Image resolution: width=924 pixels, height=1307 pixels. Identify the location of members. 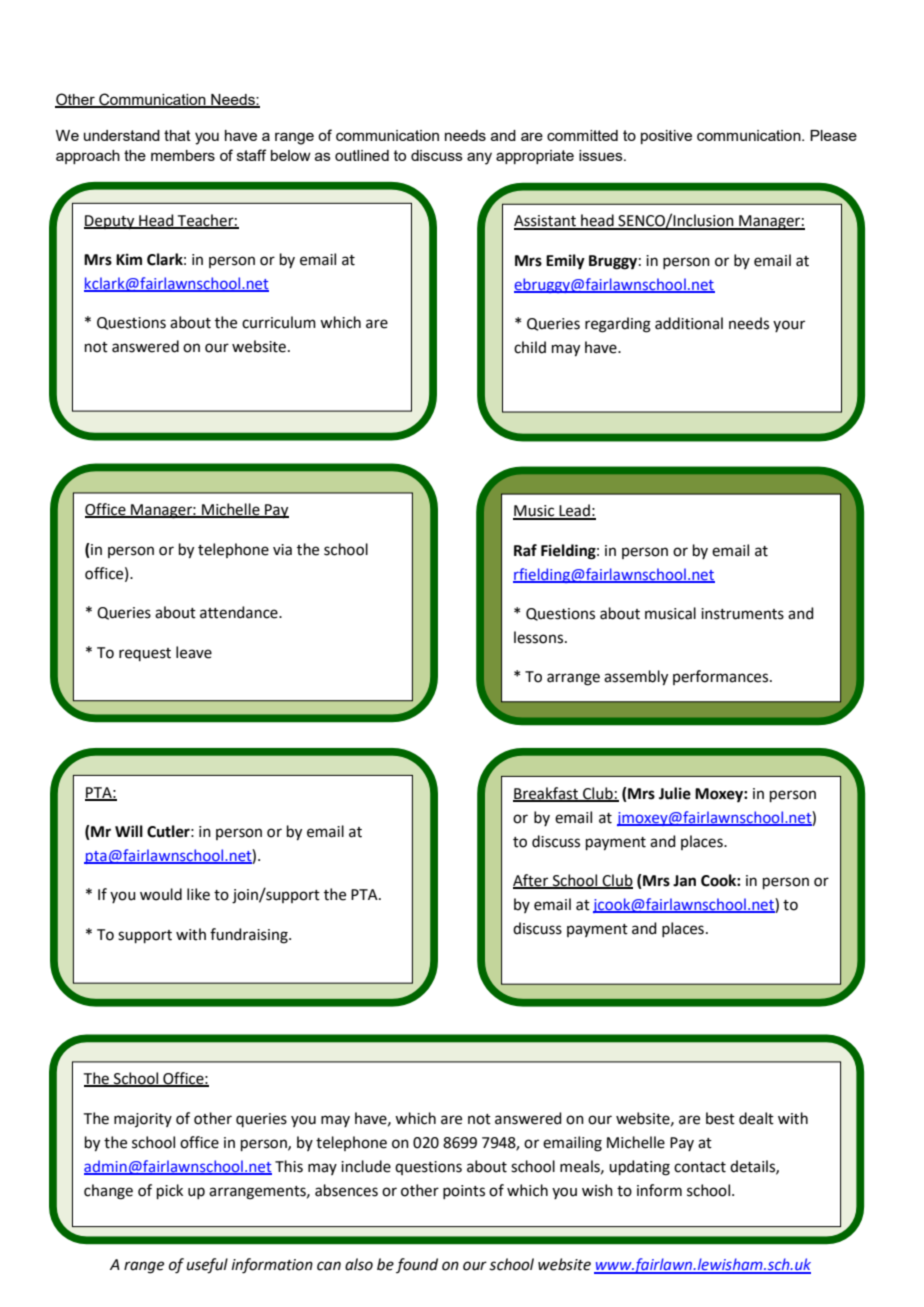
(183, 155).
